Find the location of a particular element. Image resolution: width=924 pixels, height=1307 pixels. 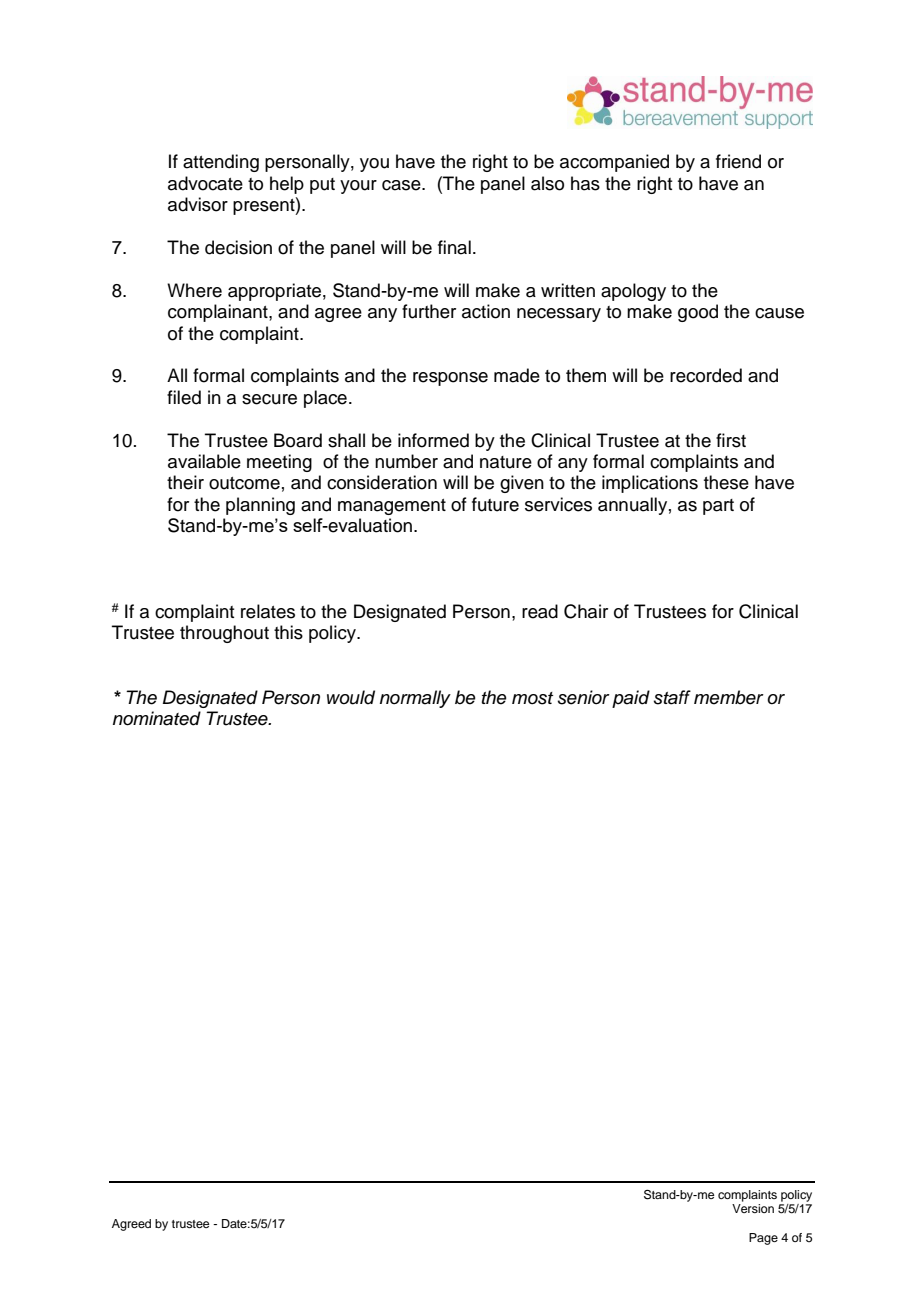

friend is located at coordinates (738, 161).
